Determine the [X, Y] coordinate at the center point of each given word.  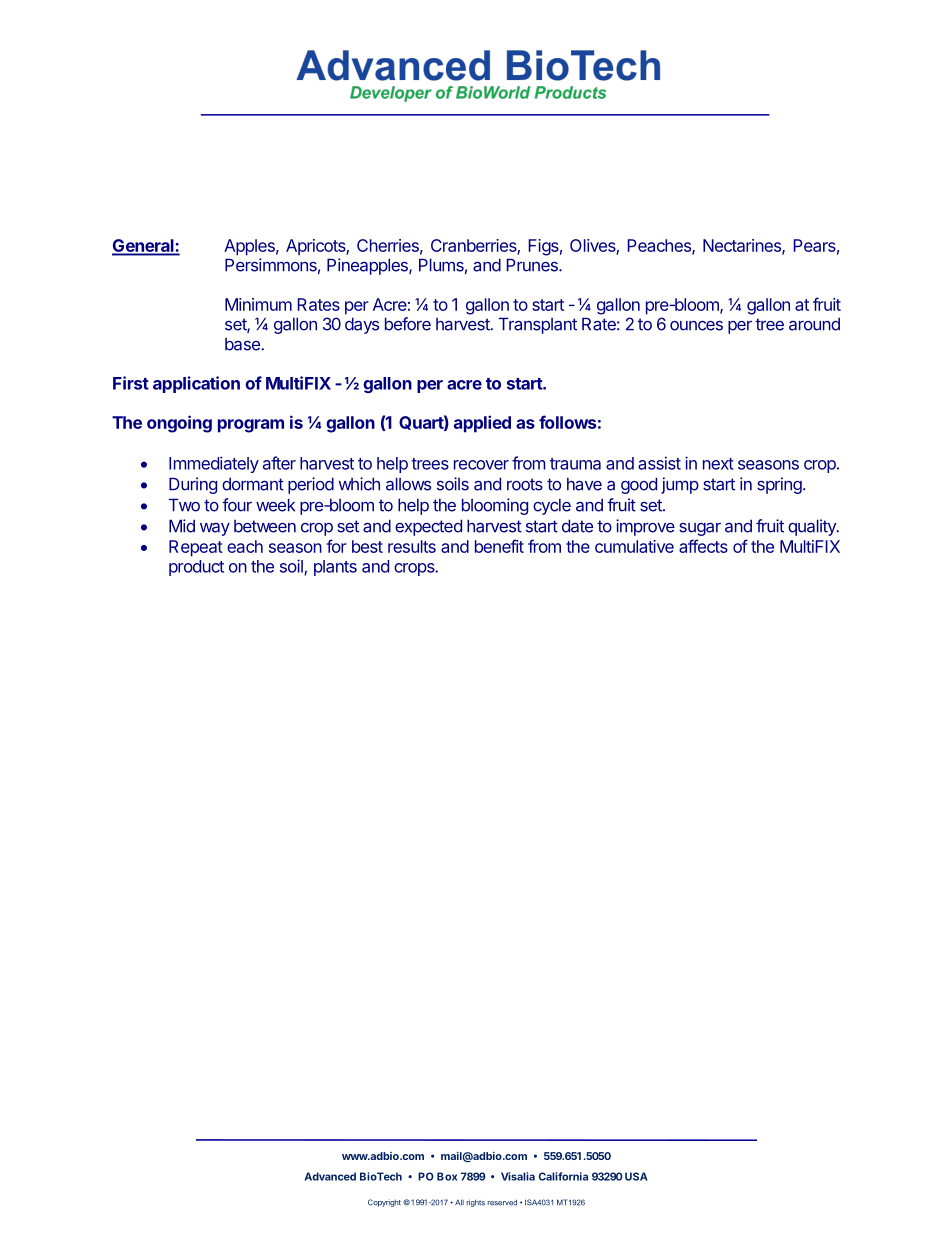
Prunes [533, 265]
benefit [499, 546]
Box [447, 1176]
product [196, 568]
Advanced [330, 1176]
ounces [696, 326]
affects [703, 546]
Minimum [258, 304]
